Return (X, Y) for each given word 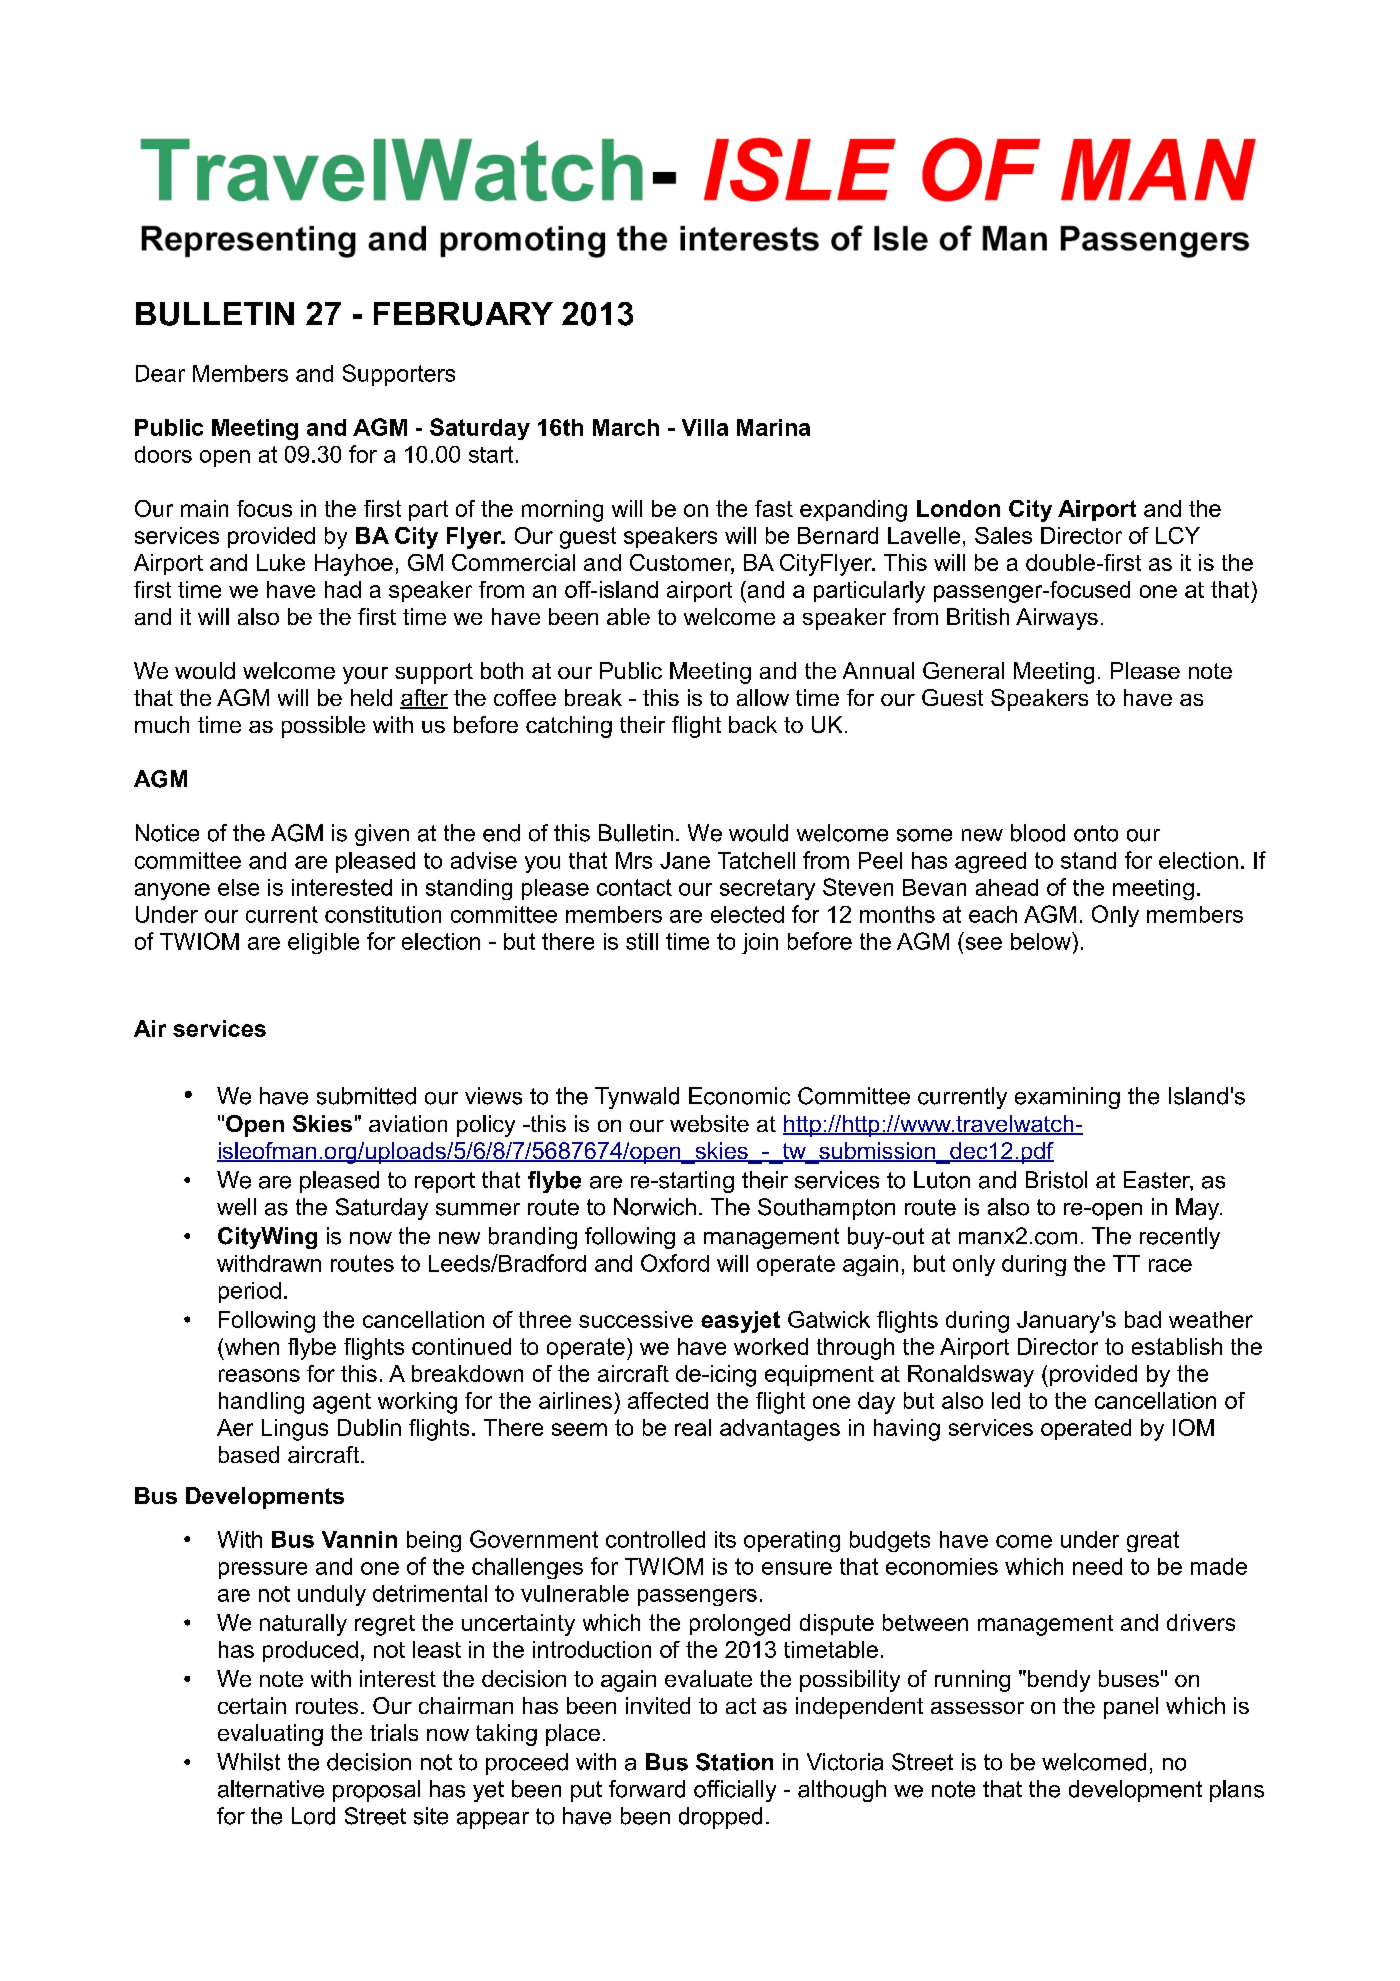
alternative (271, 1789)
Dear (160, 373)
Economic (739, 1096)
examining (1067, 1098)
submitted (366, 1096)
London (958, 508)
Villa (705, 427)
